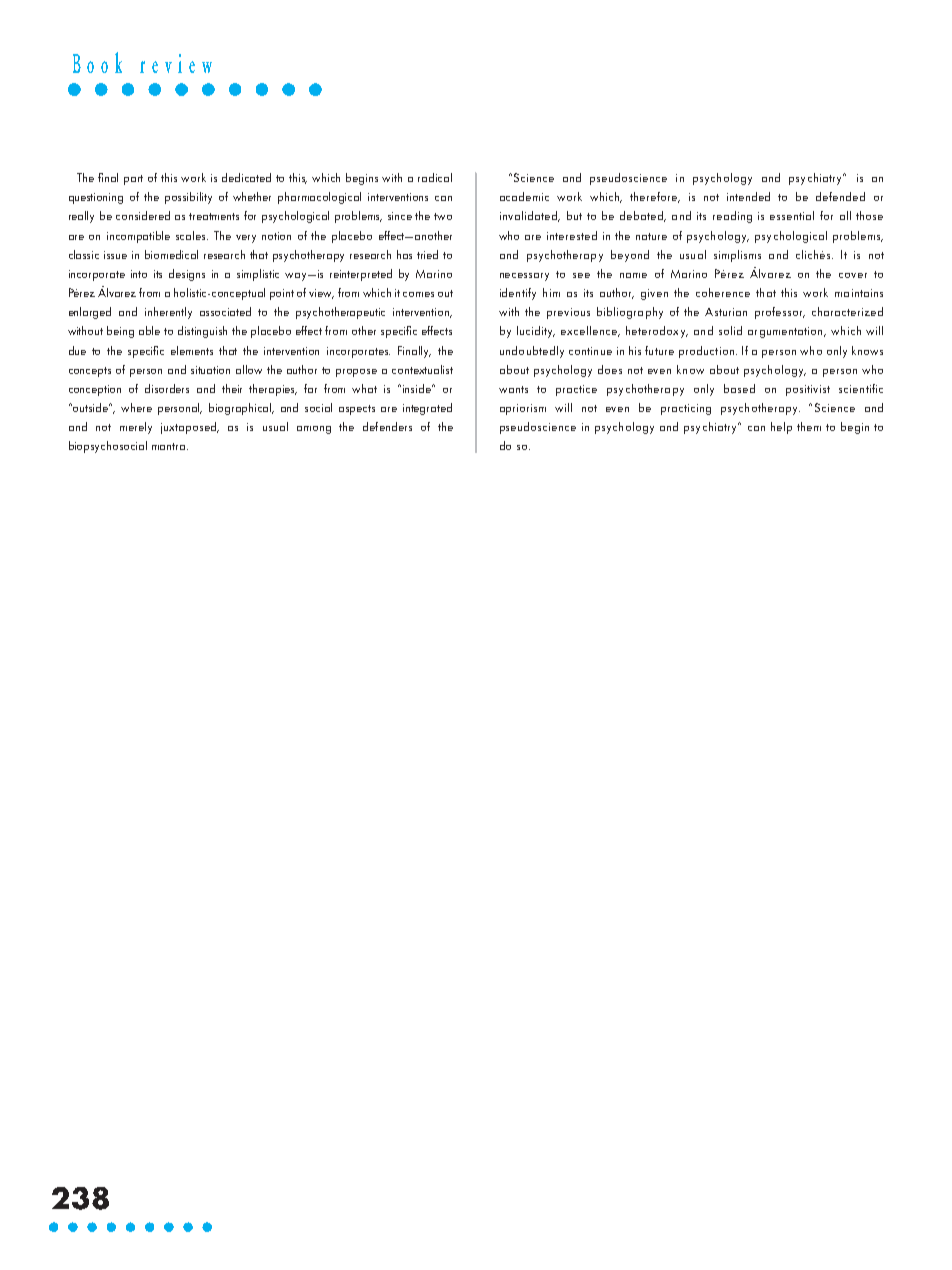 Image resolution: width=952 pixels, height=1270 pixels. What do you see at coordinates (427, 254) in the document?
I see `tried` at bounding box center [427, 254].
